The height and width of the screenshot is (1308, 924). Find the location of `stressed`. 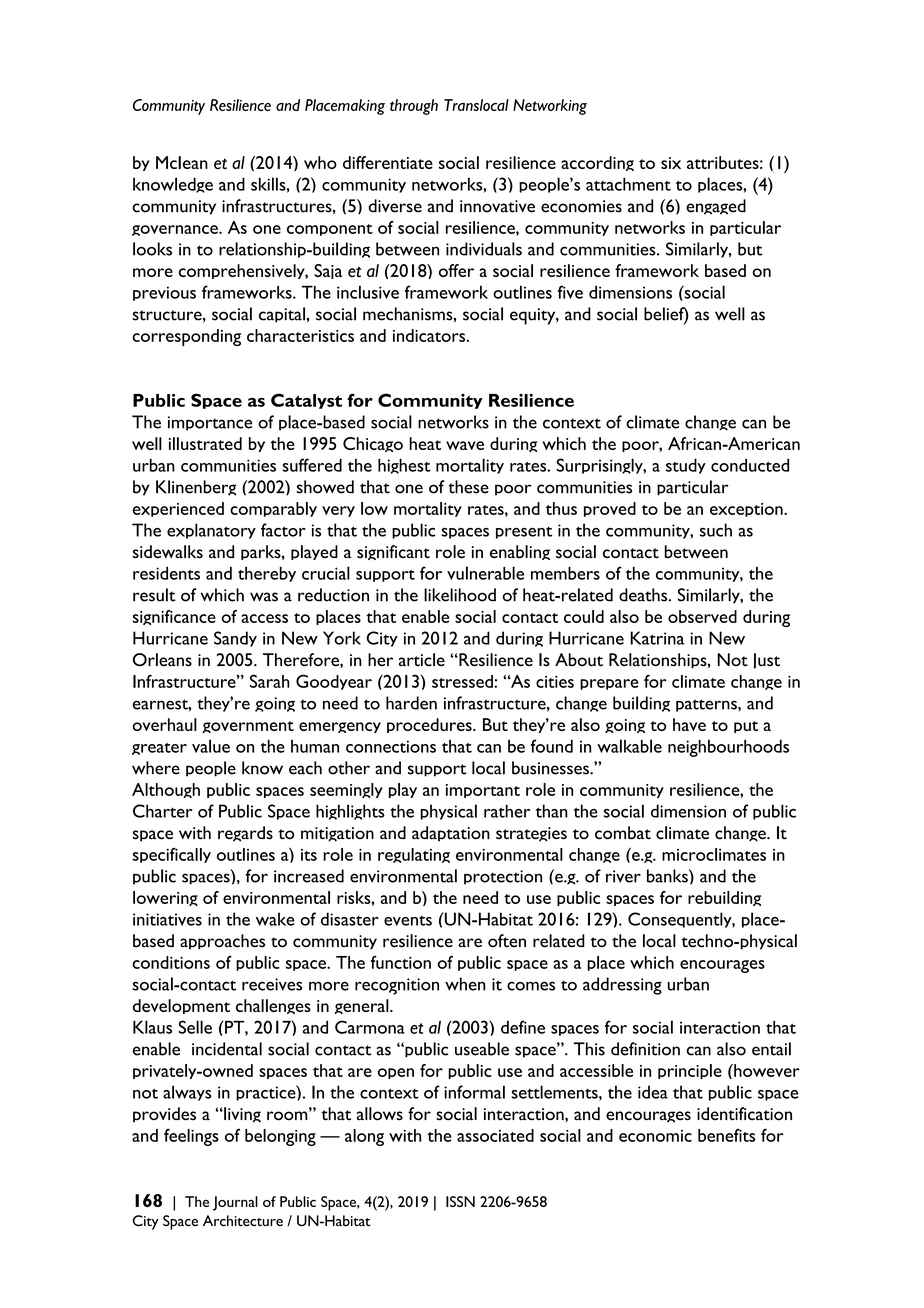

stressed is located at coordinates (463, 681).
